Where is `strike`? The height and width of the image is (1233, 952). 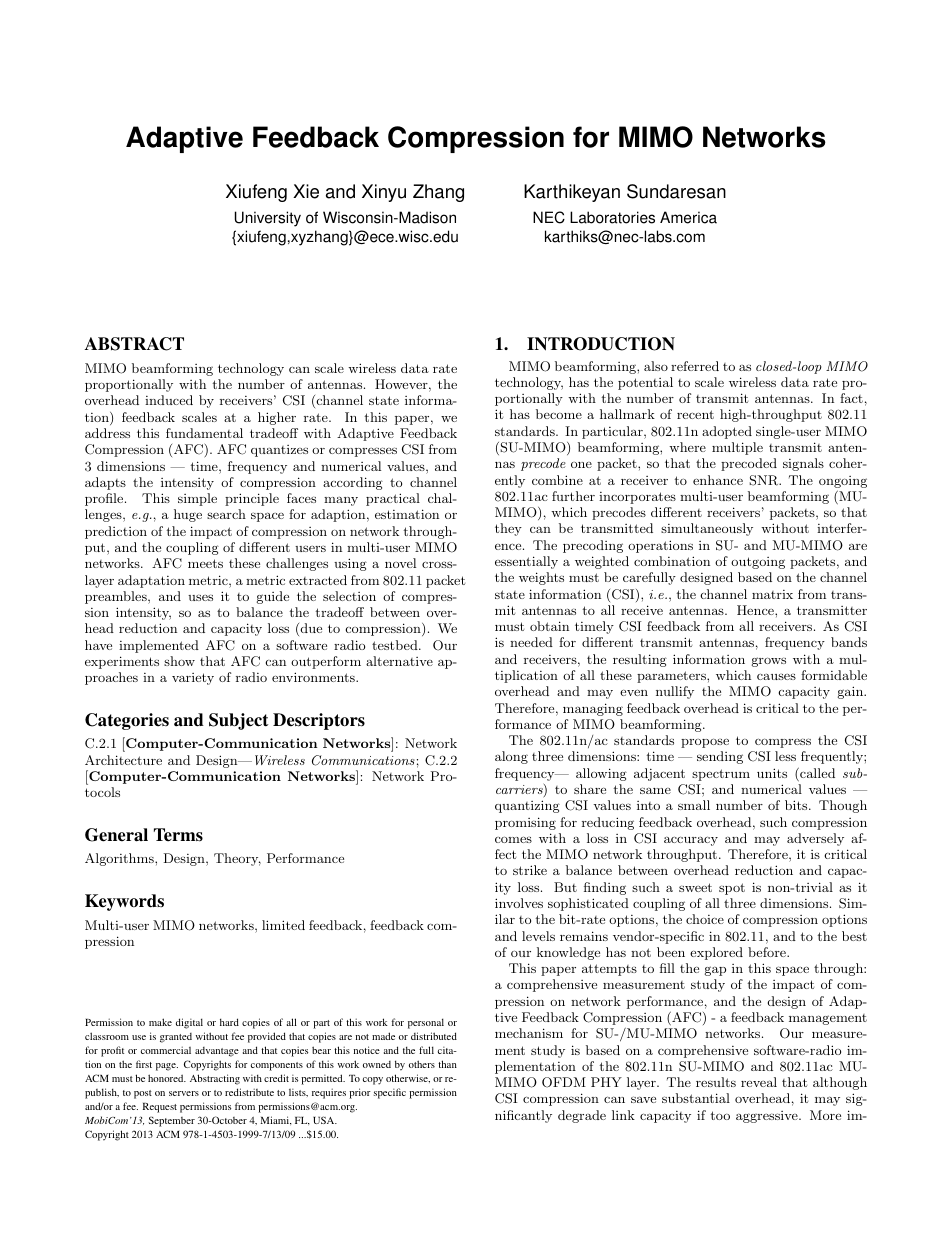 strike is located at coordinates (530, 870).
